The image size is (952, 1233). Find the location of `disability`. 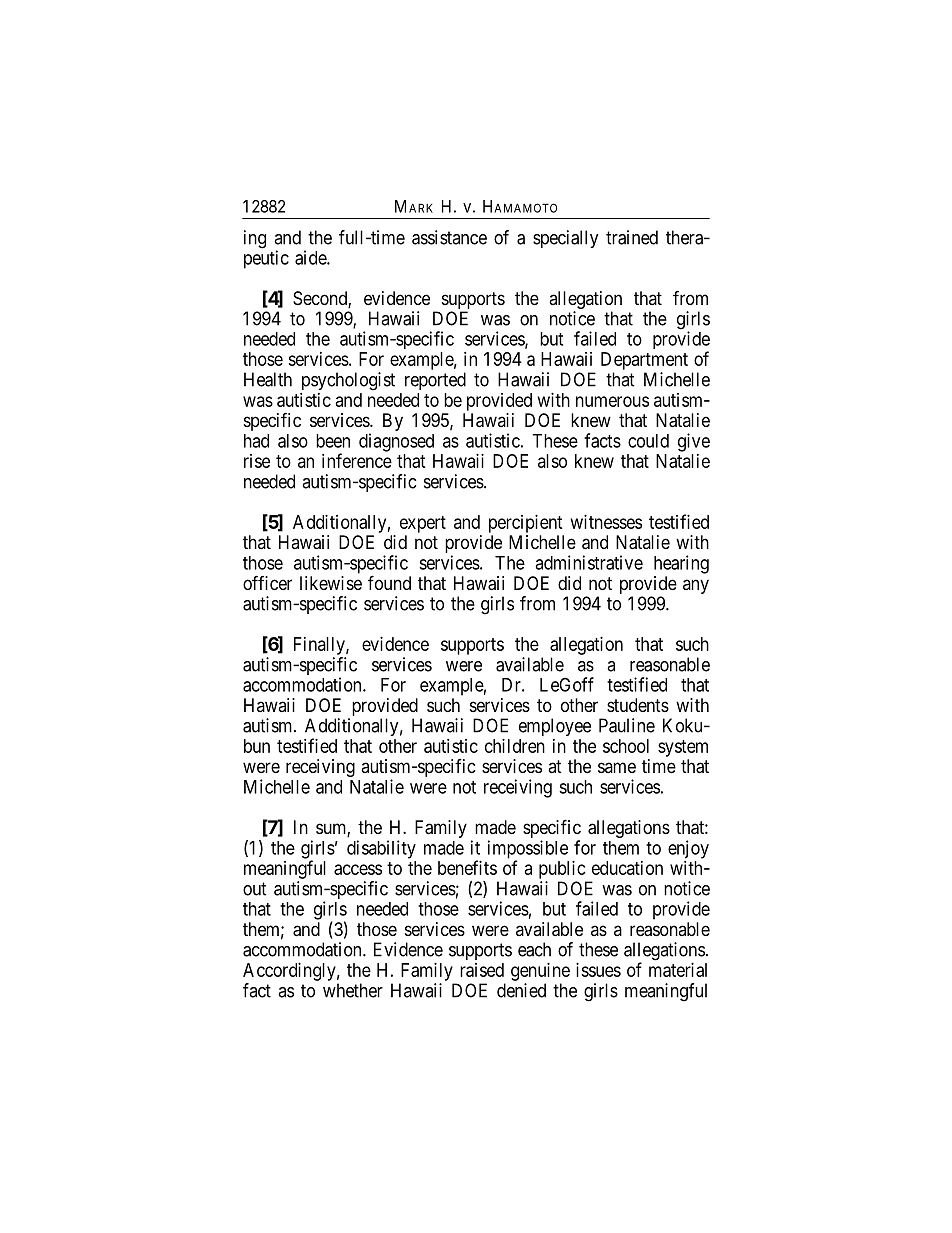

disability is located at coordinates (381, 849).
